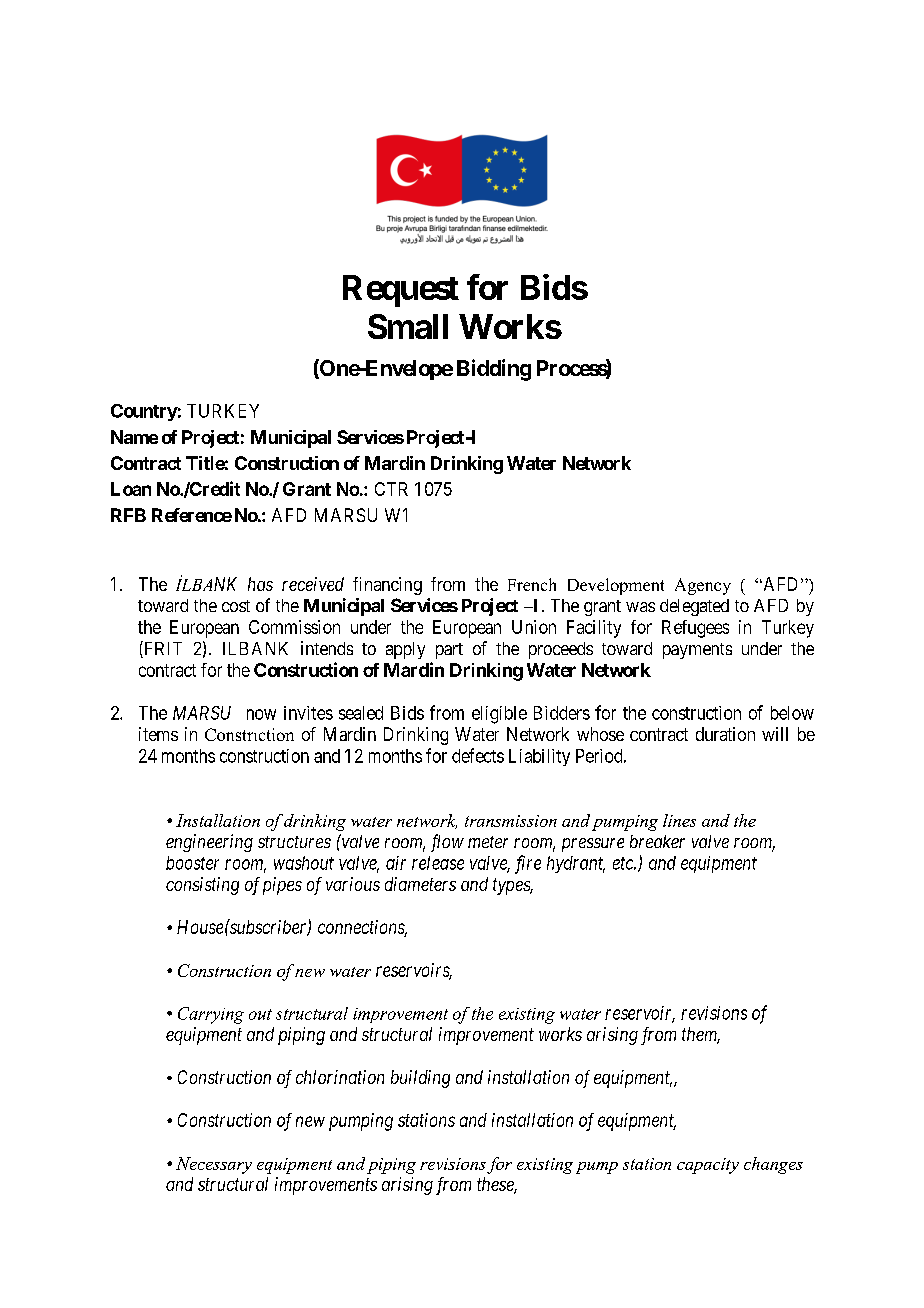  I want to click on breaker, so click(657, 841).
